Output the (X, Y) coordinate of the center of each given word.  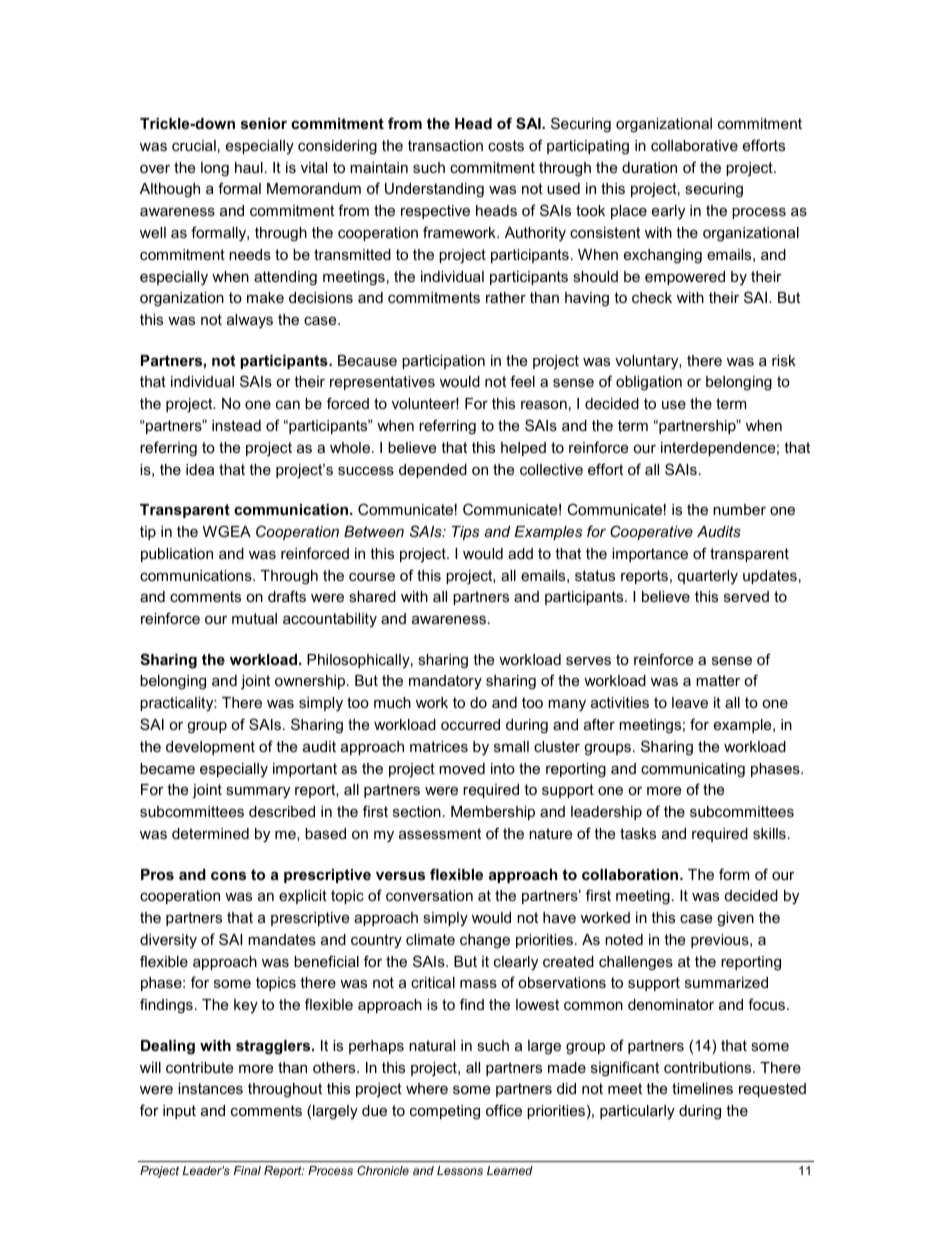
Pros (157, 874)
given (735, 919)
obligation (649, 383)
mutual (254, 618)
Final (247, 1170)
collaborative (694, 145)
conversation (429, 895)
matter (718, 680)
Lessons (460, 1170)
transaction (445, 145)
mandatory (445, 682)
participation (443, 362)
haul (249, 167)
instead (236, 425)
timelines (702, 1088)
